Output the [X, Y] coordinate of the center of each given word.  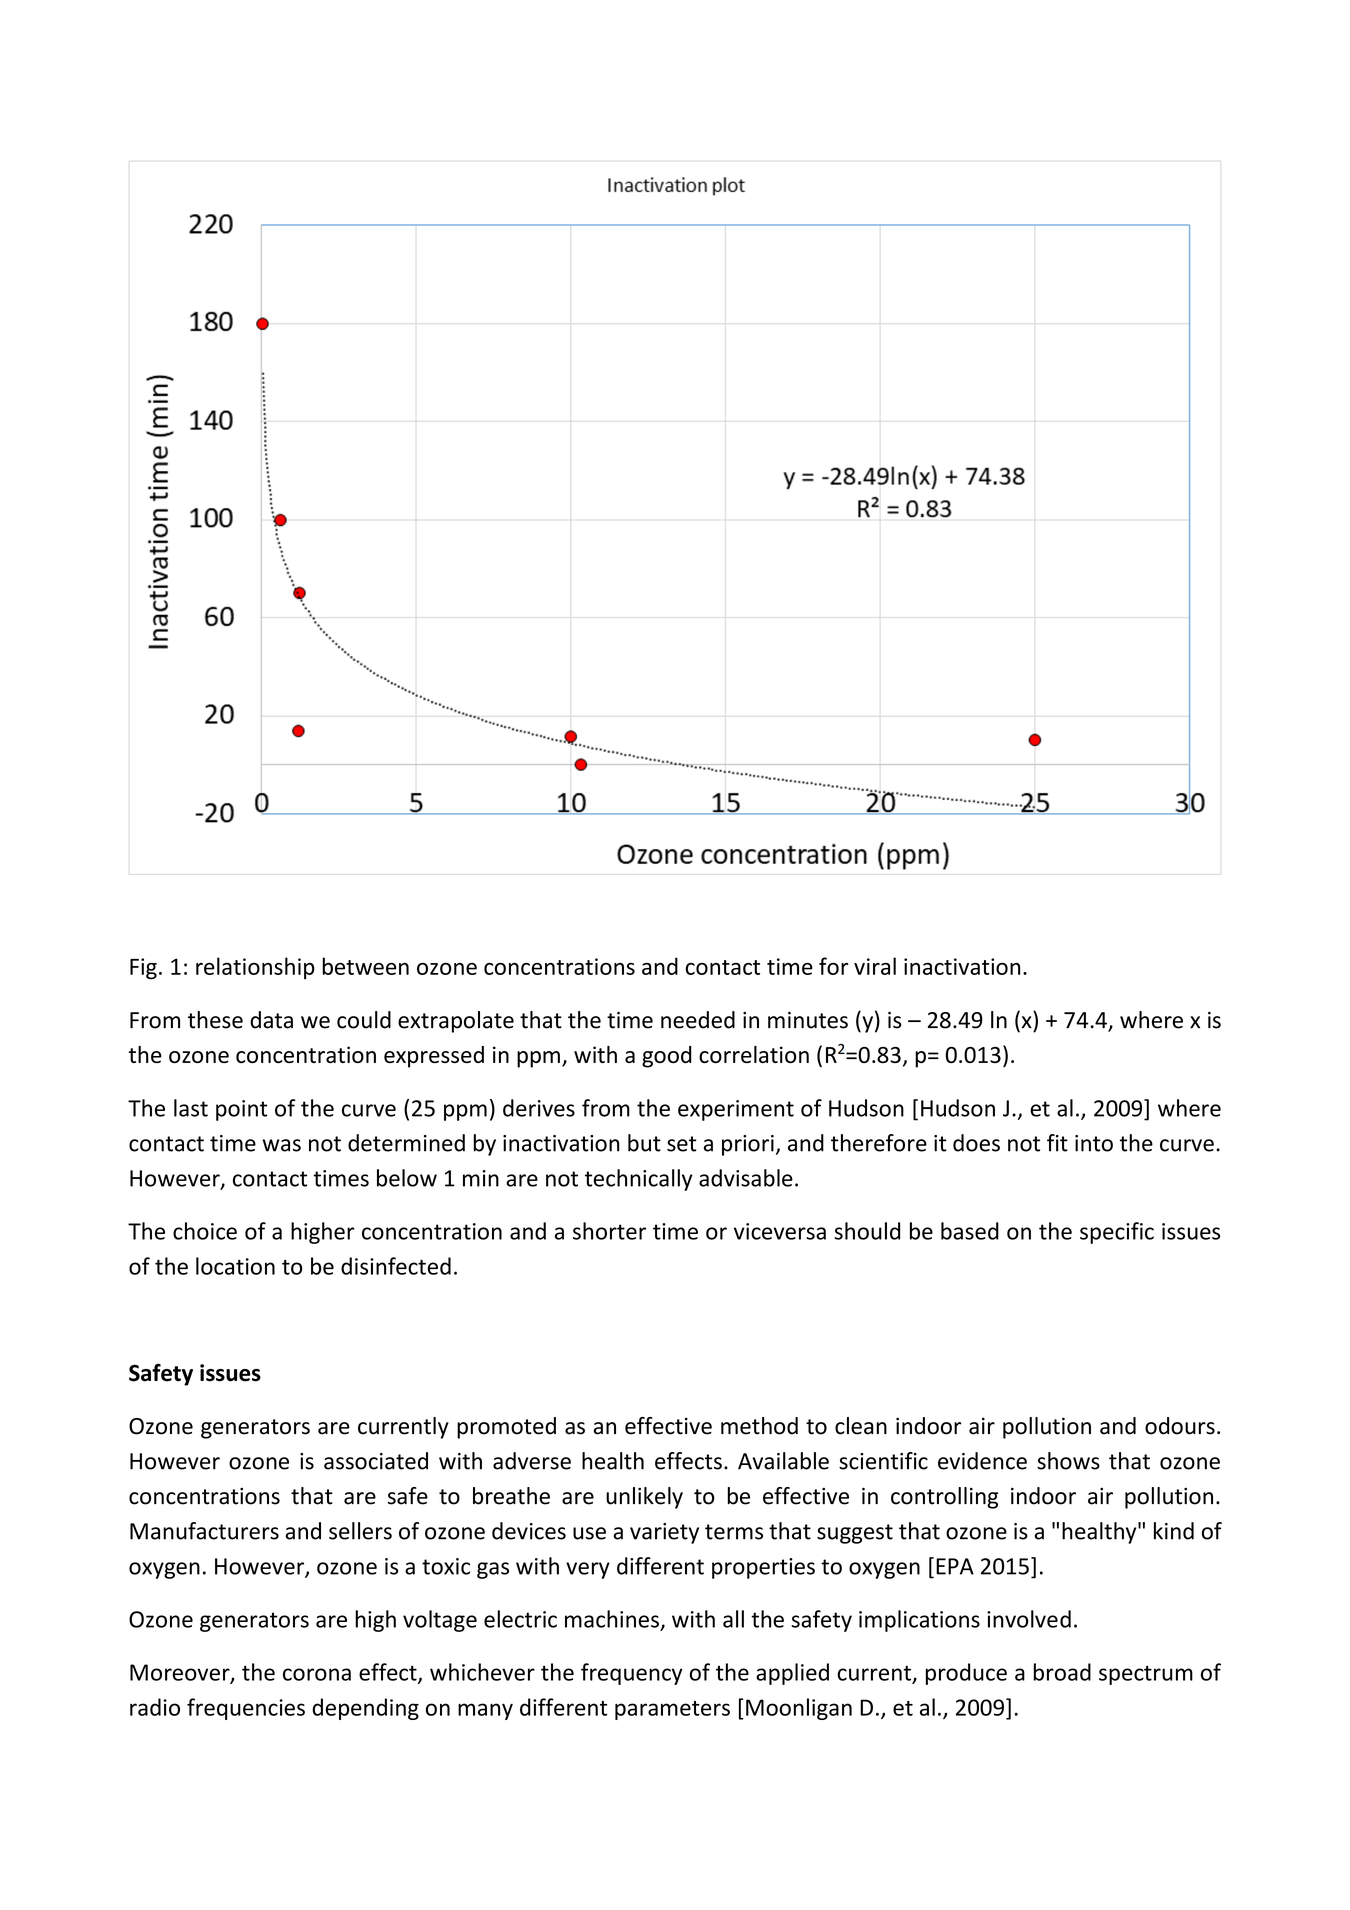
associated [376, 1461]
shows [1068, 1461]
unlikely [644, 1498]
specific [1117, 1233]
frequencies [246, 1709]
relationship [255, 968]
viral [875, 966]
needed [698, 1020]
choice [205, 1231]
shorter [609, 1231]
